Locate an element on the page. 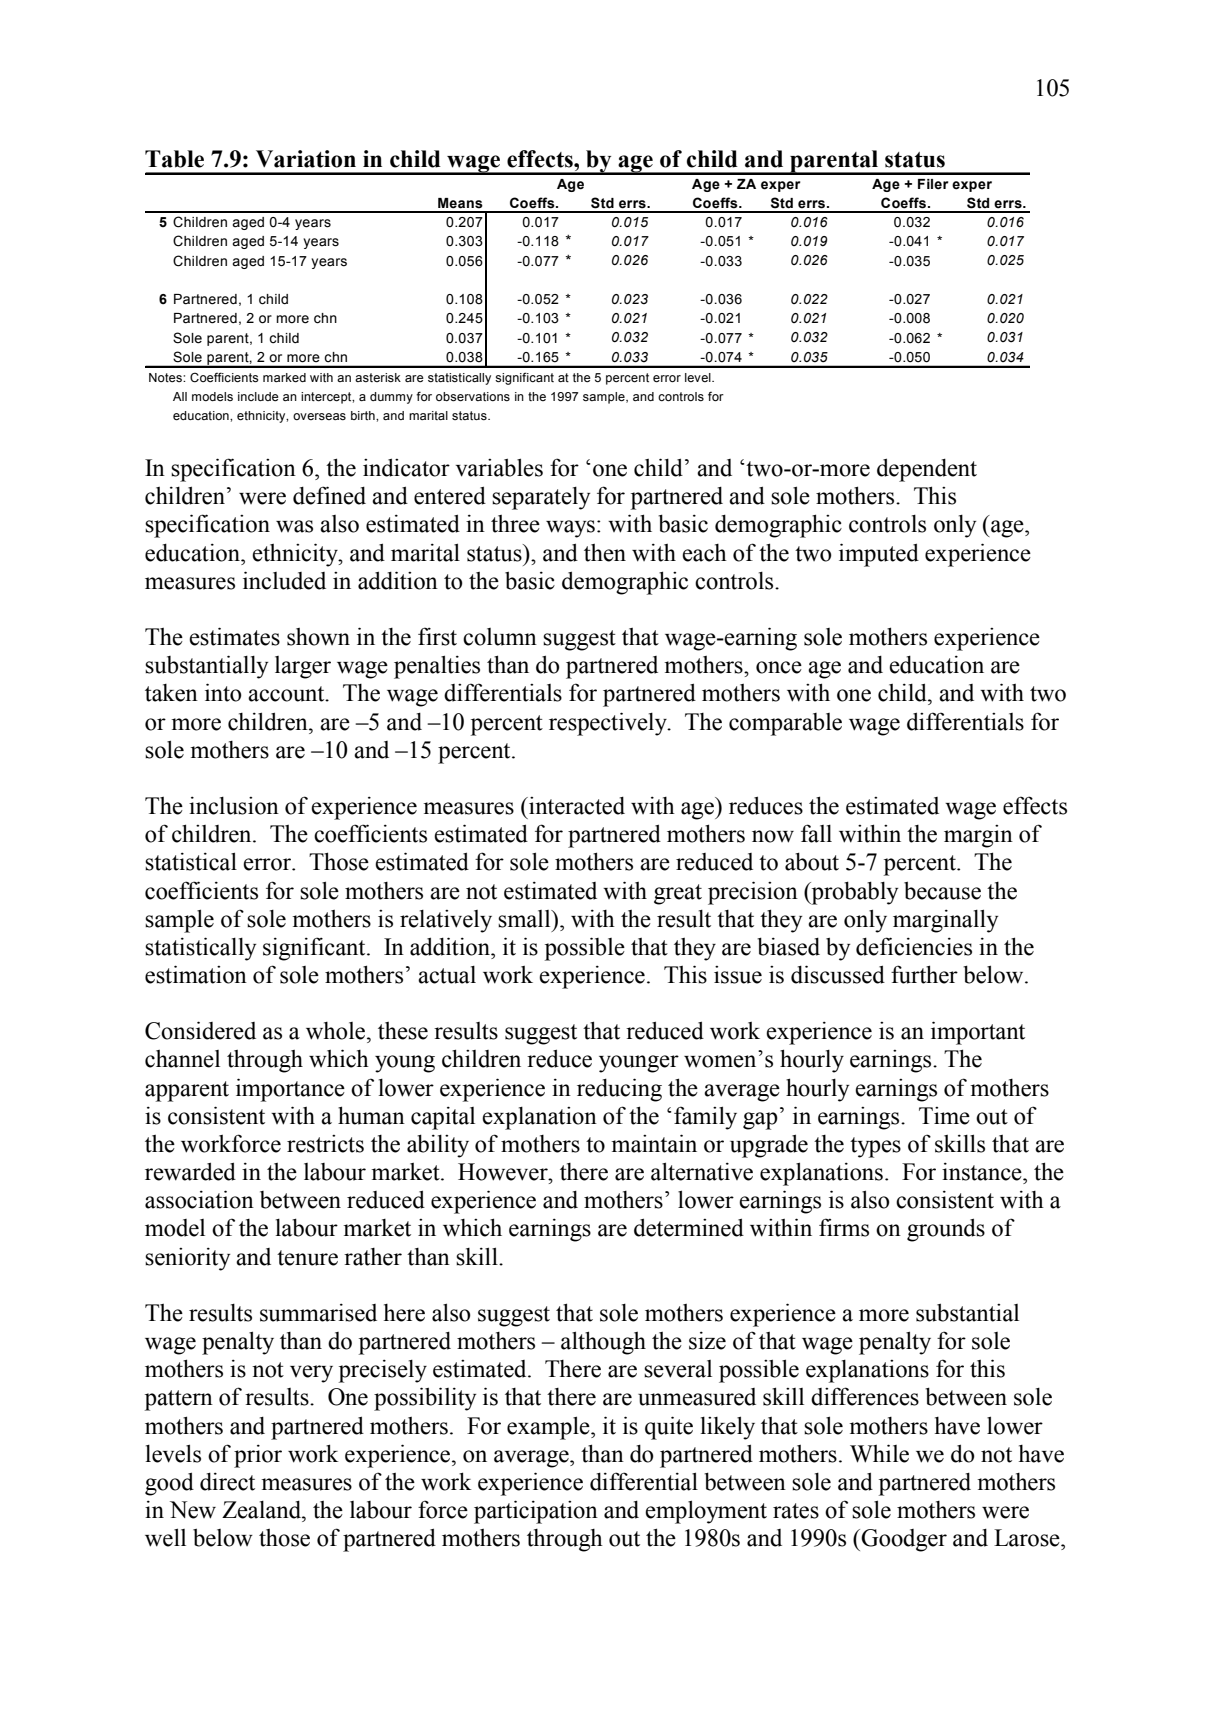 The image size is (1215, 1719). dependent is located at coordinates (927, 470).
